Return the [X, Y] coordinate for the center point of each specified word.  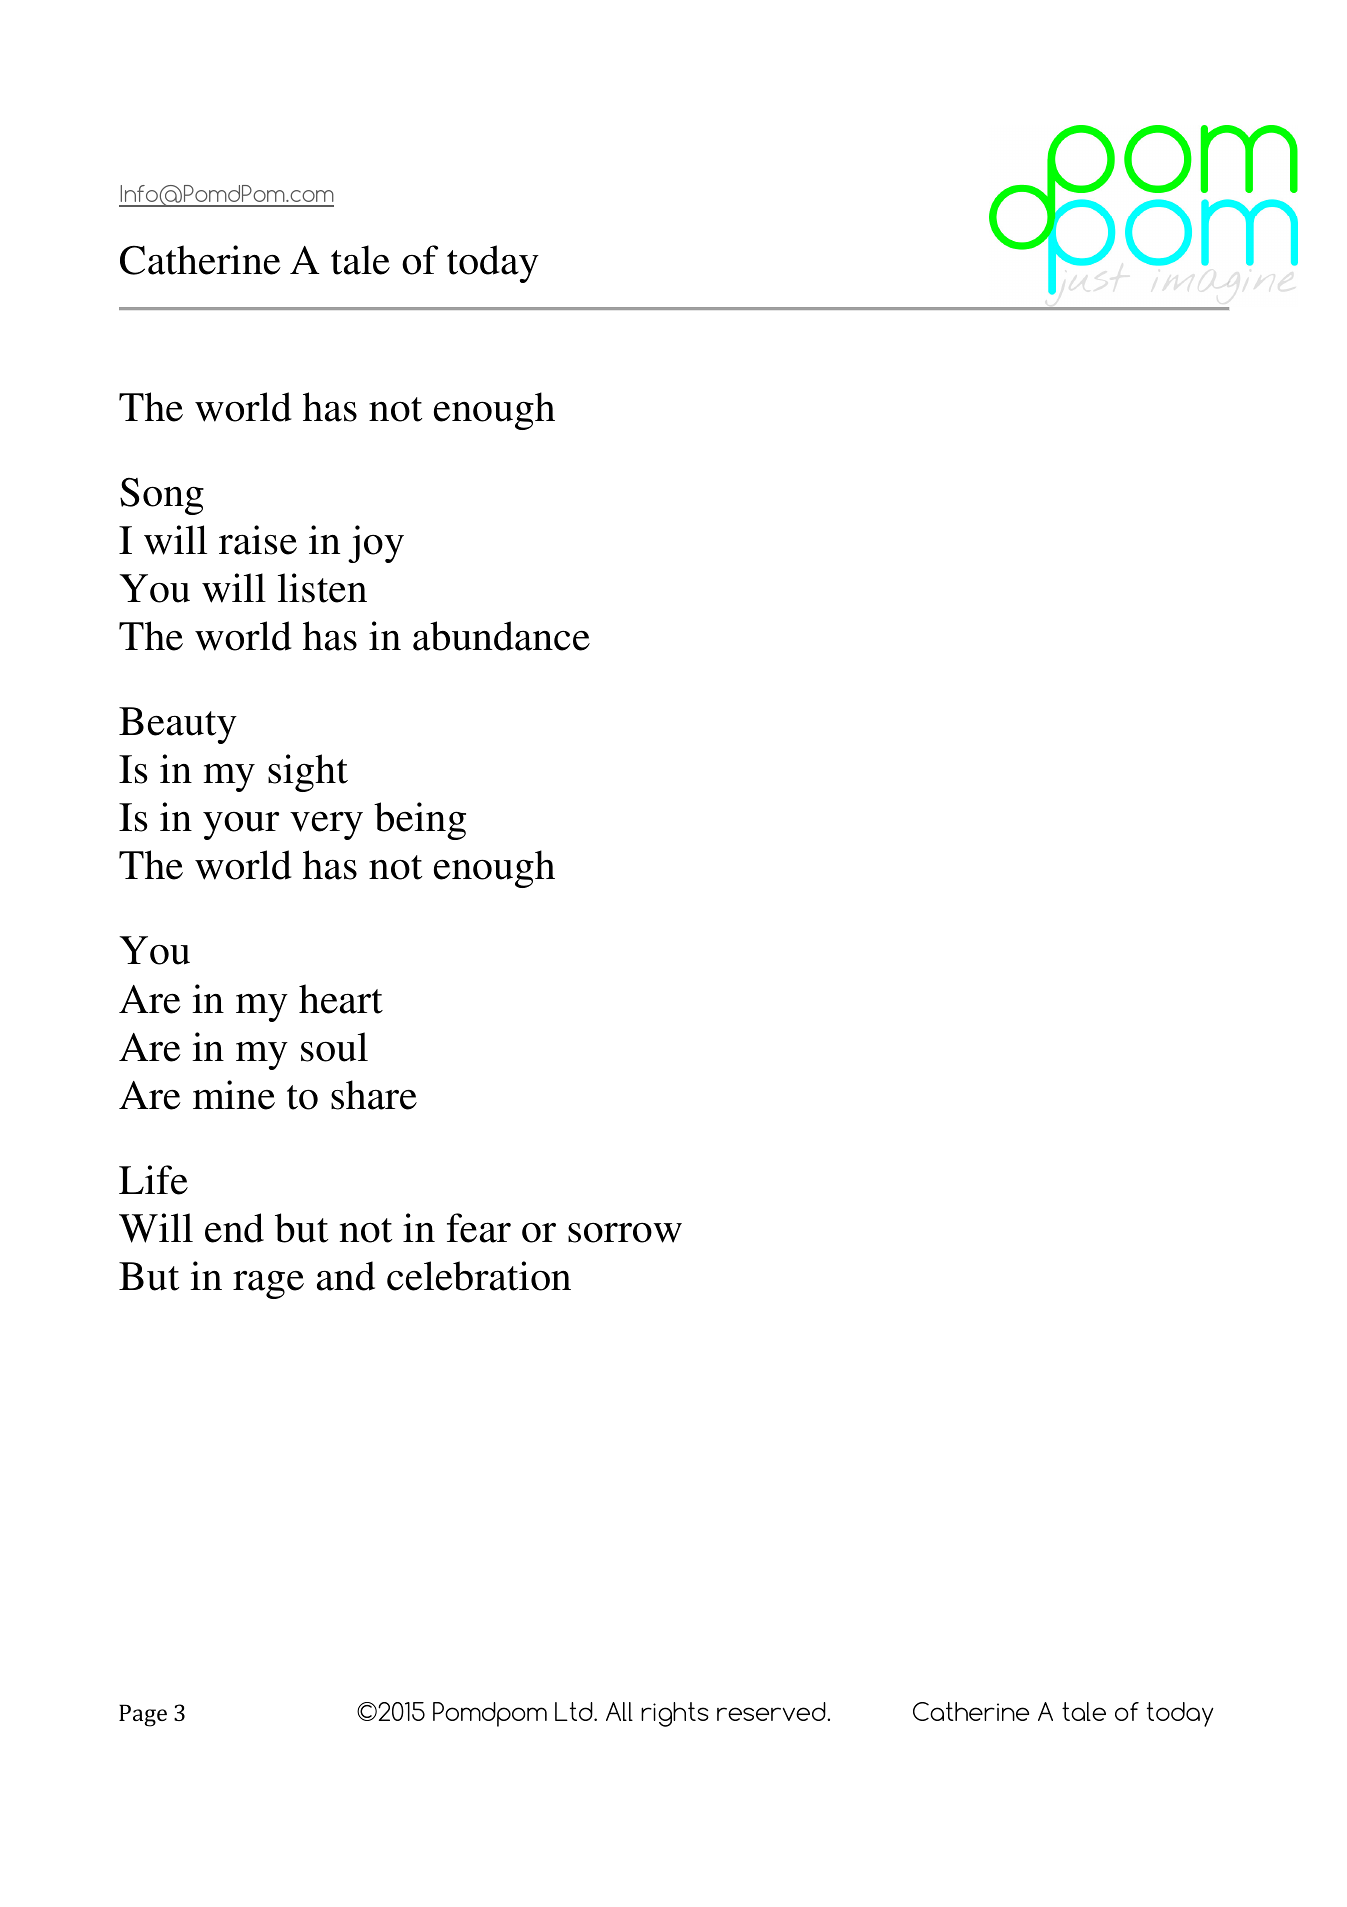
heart [341, 999]
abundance [501, 636]
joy [376, 544]
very [326, 825]
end [234, 1228]
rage [268, 1285]
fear [479, 1228]
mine [234, 1095]
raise [258, 540]
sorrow [625, 1233]
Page [143, 1715]
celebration [479, 1276]
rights [675, 1714]
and [346, 1276]
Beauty [178, 725]
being [420, 821]
